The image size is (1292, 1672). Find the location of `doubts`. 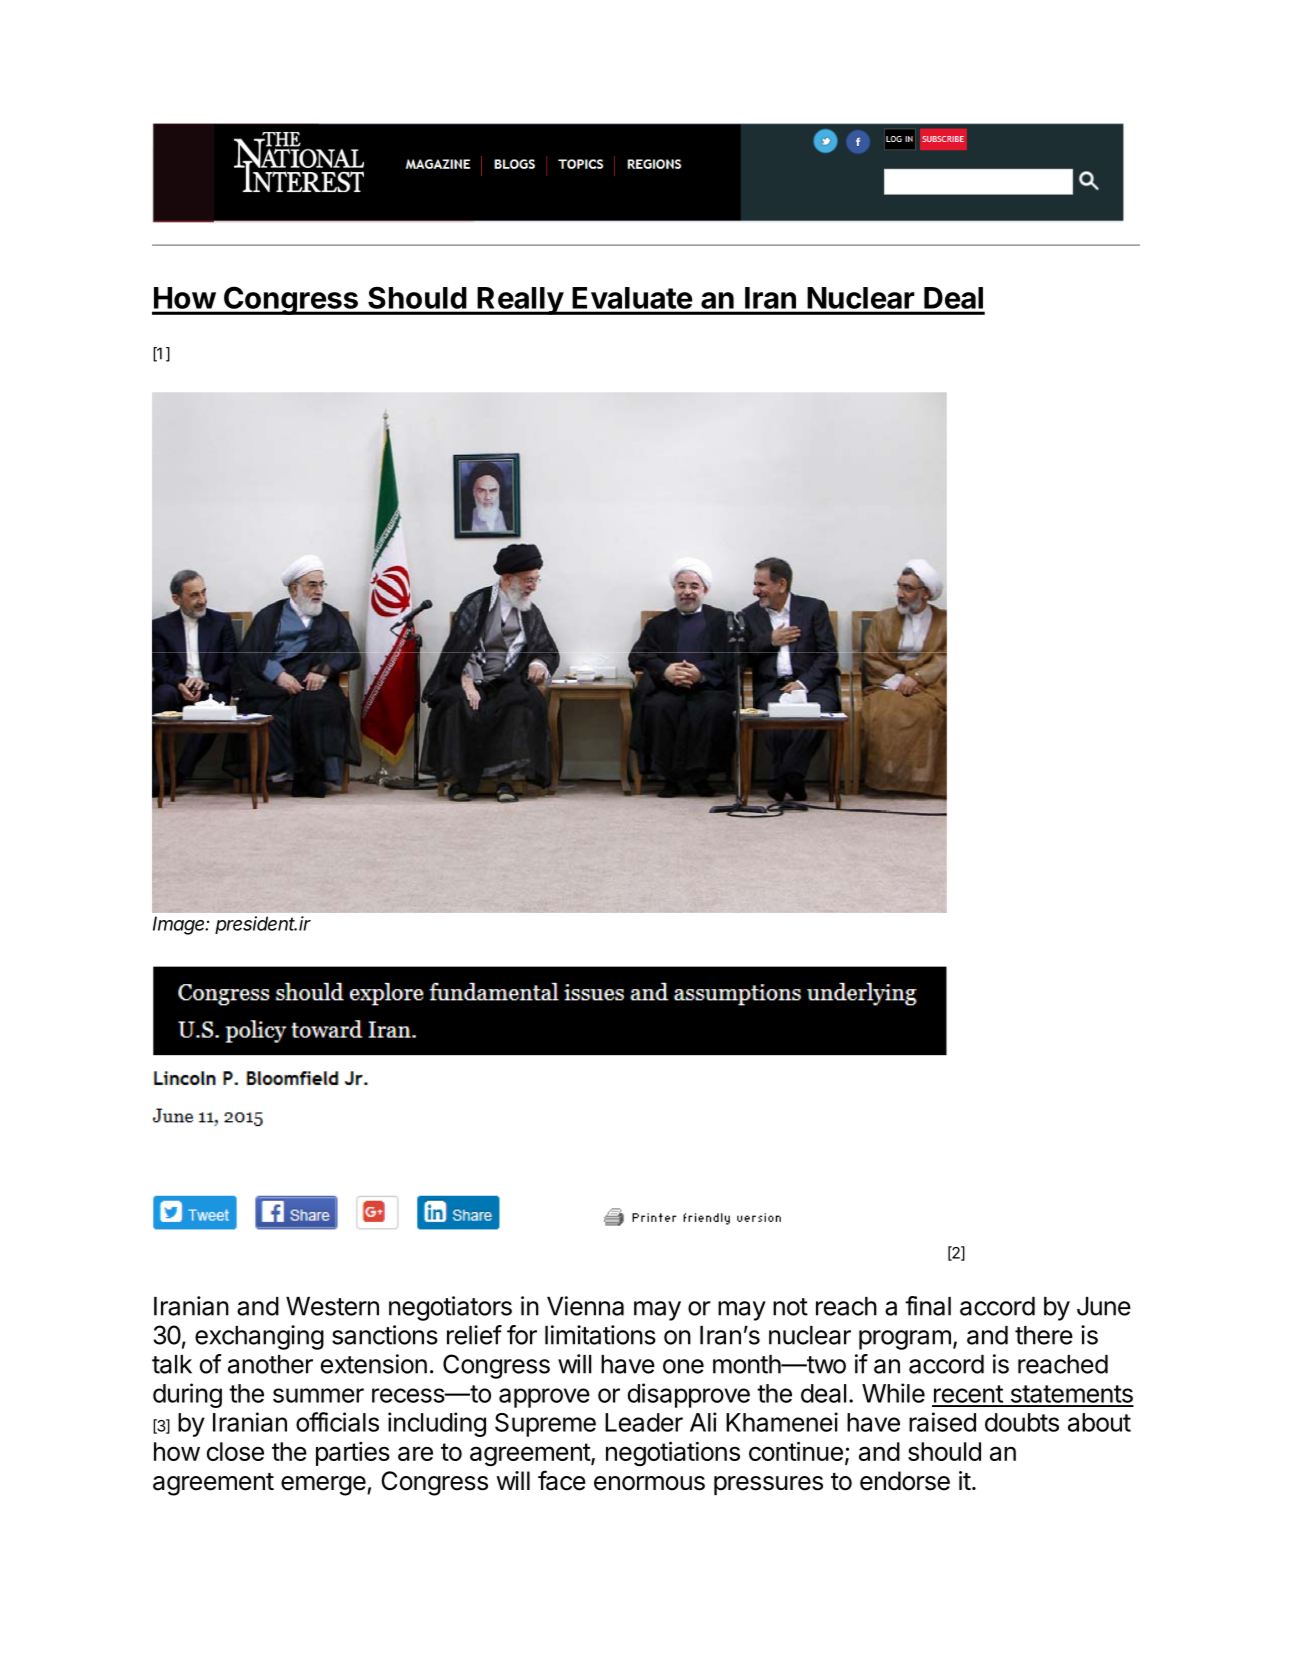

doubts is located at coordinates (1022, 1422).
